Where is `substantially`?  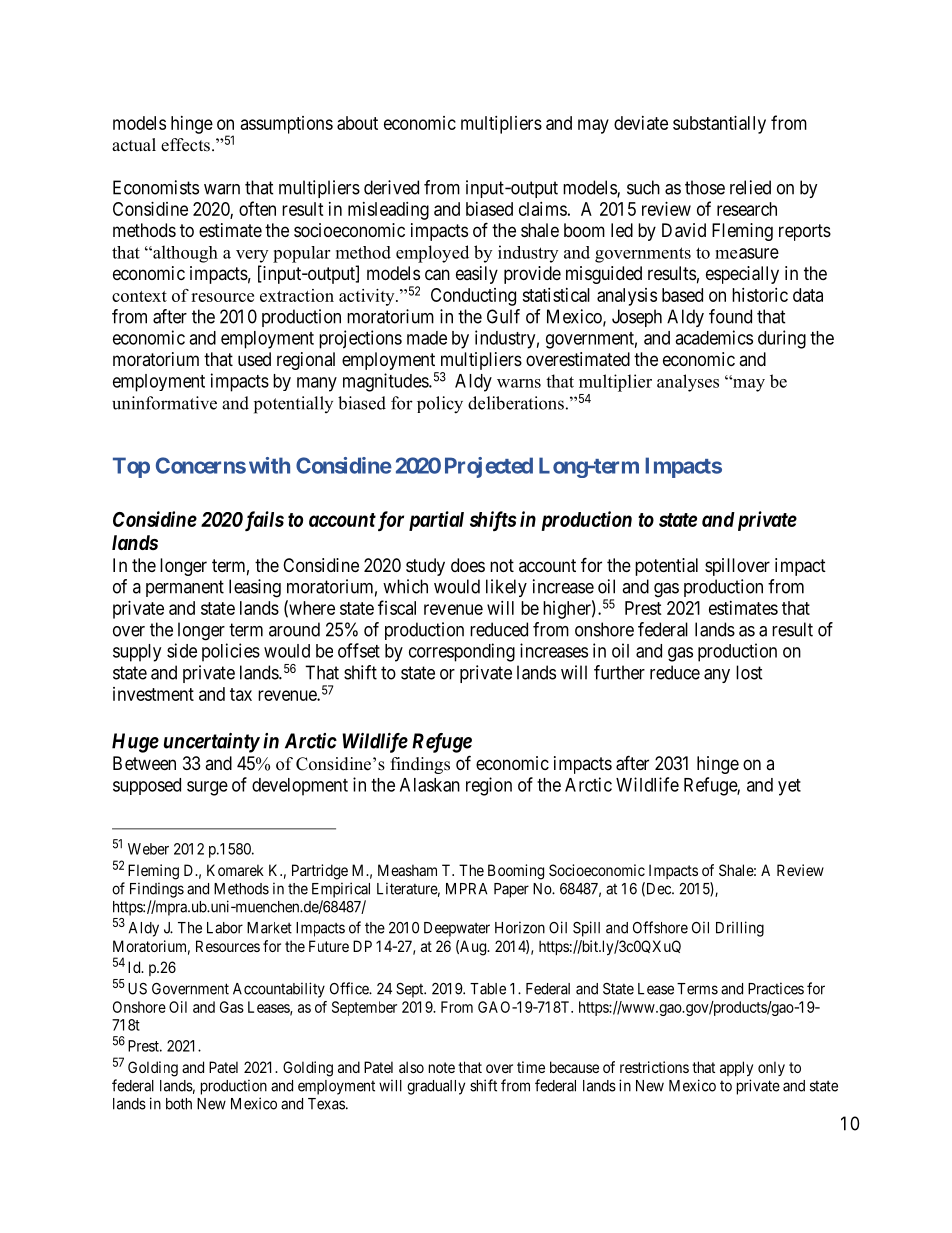
substantially is located at coordinates (719, 125).
